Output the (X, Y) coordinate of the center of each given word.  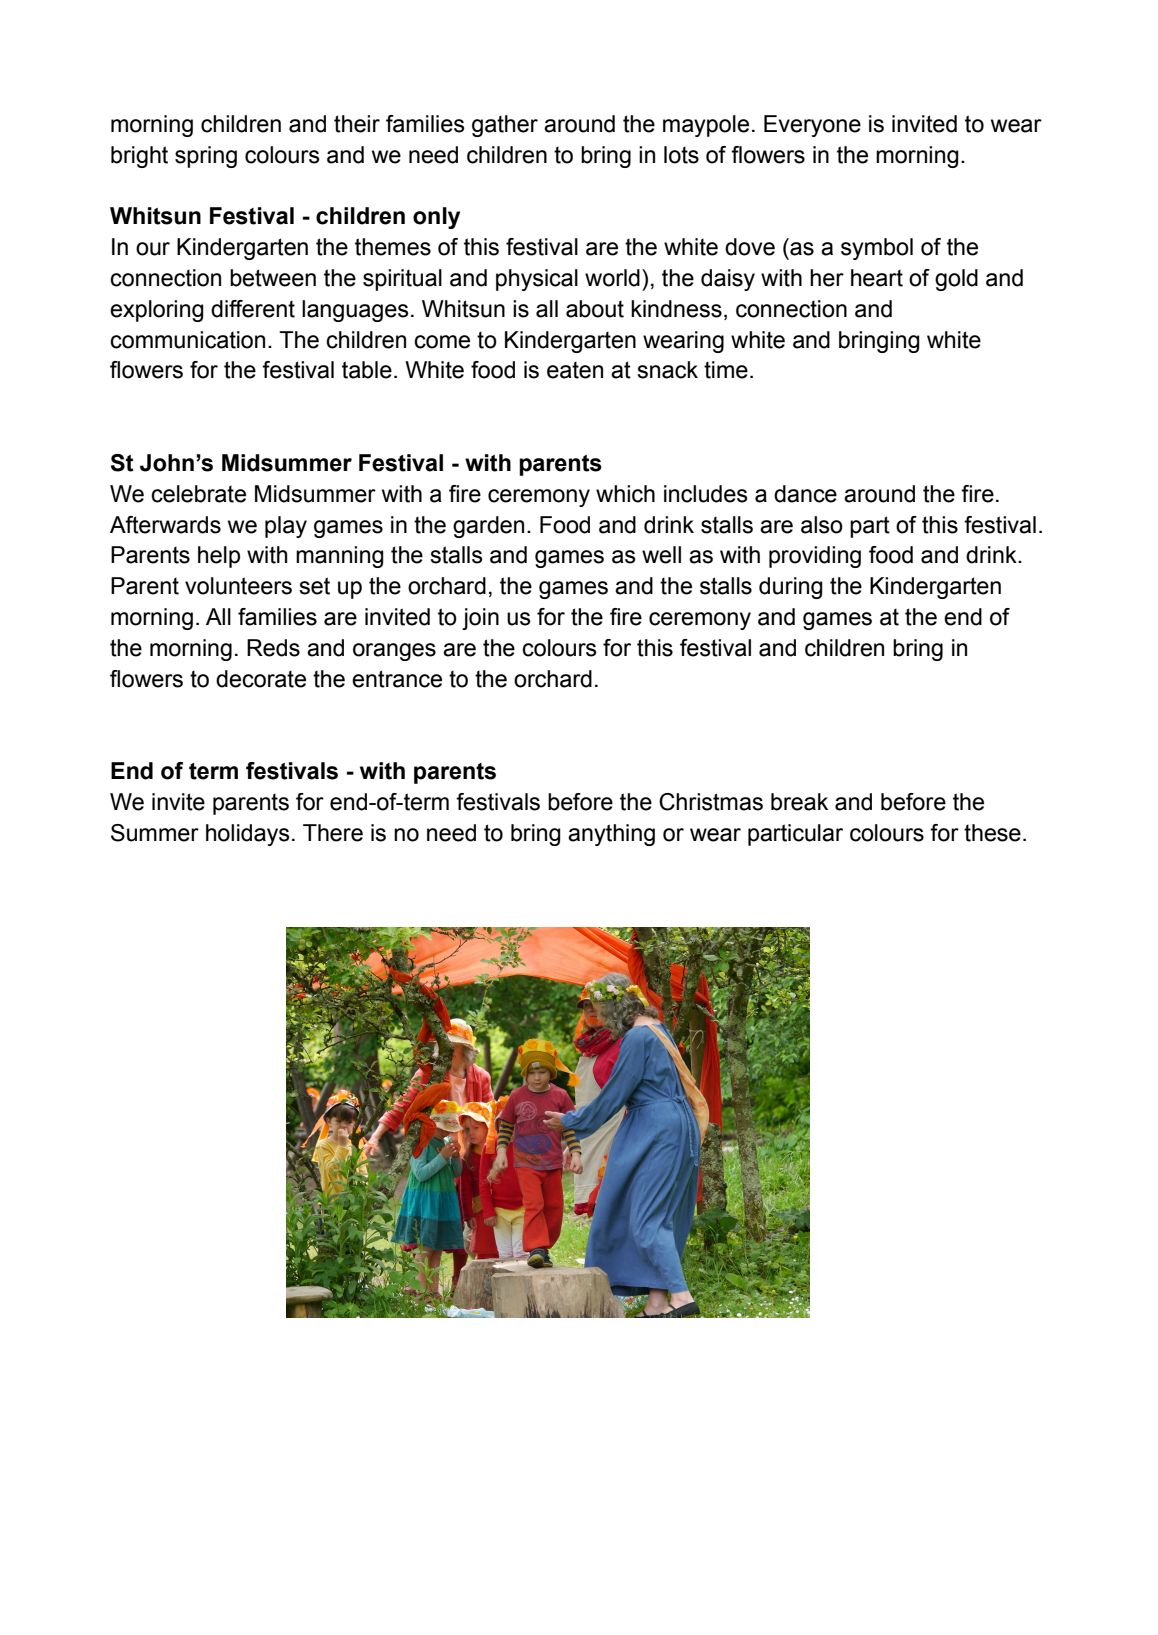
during (791, 588)
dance (805, 494)
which (625, 494)
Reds (273, 648)
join (480, 619)
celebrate (198, 494)
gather (505, 126)
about (595, 309)
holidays (248, 835)
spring (206, 157)
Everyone (812, 126)
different (253, 309)
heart (877, 278)
